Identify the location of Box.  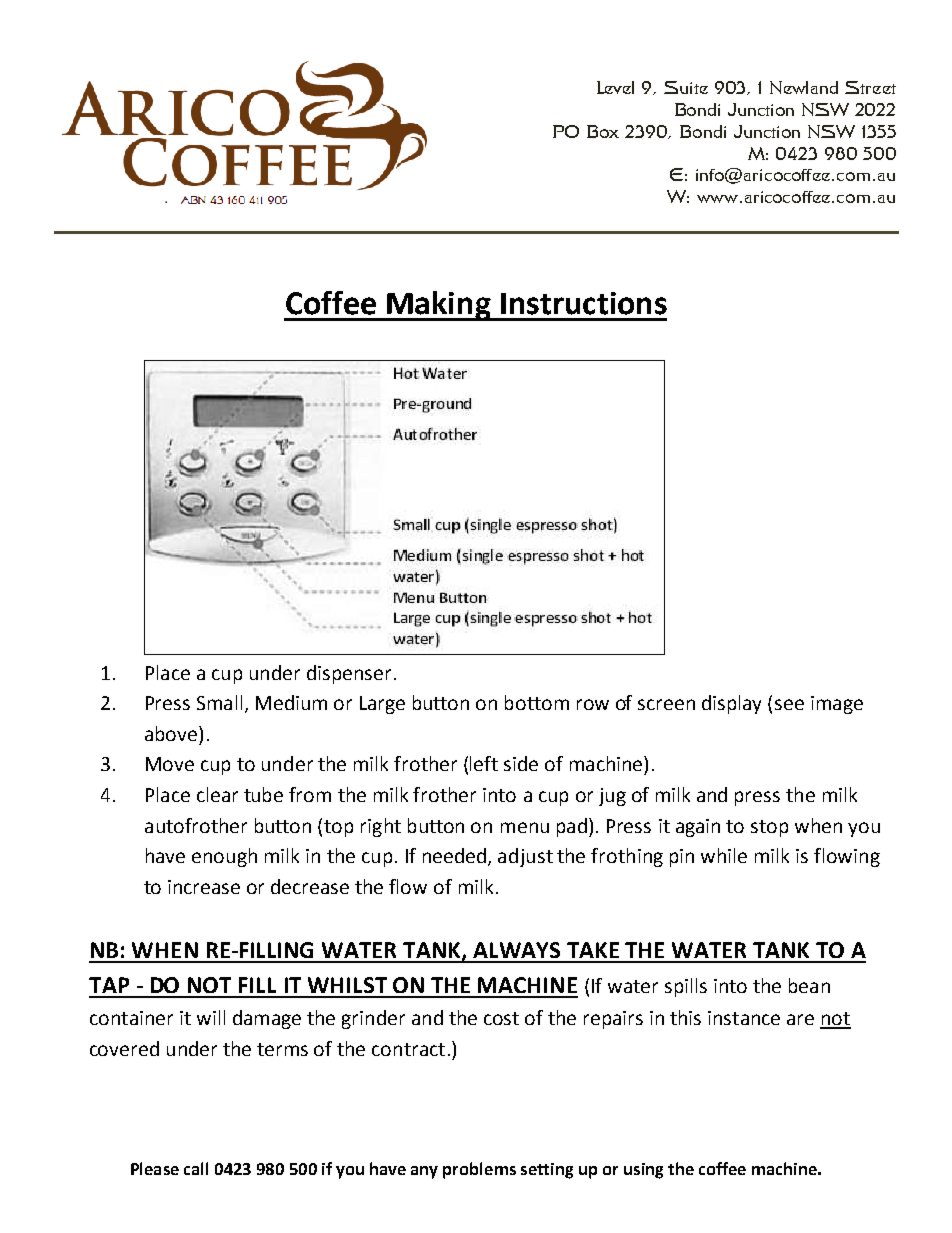
(603, 131).
